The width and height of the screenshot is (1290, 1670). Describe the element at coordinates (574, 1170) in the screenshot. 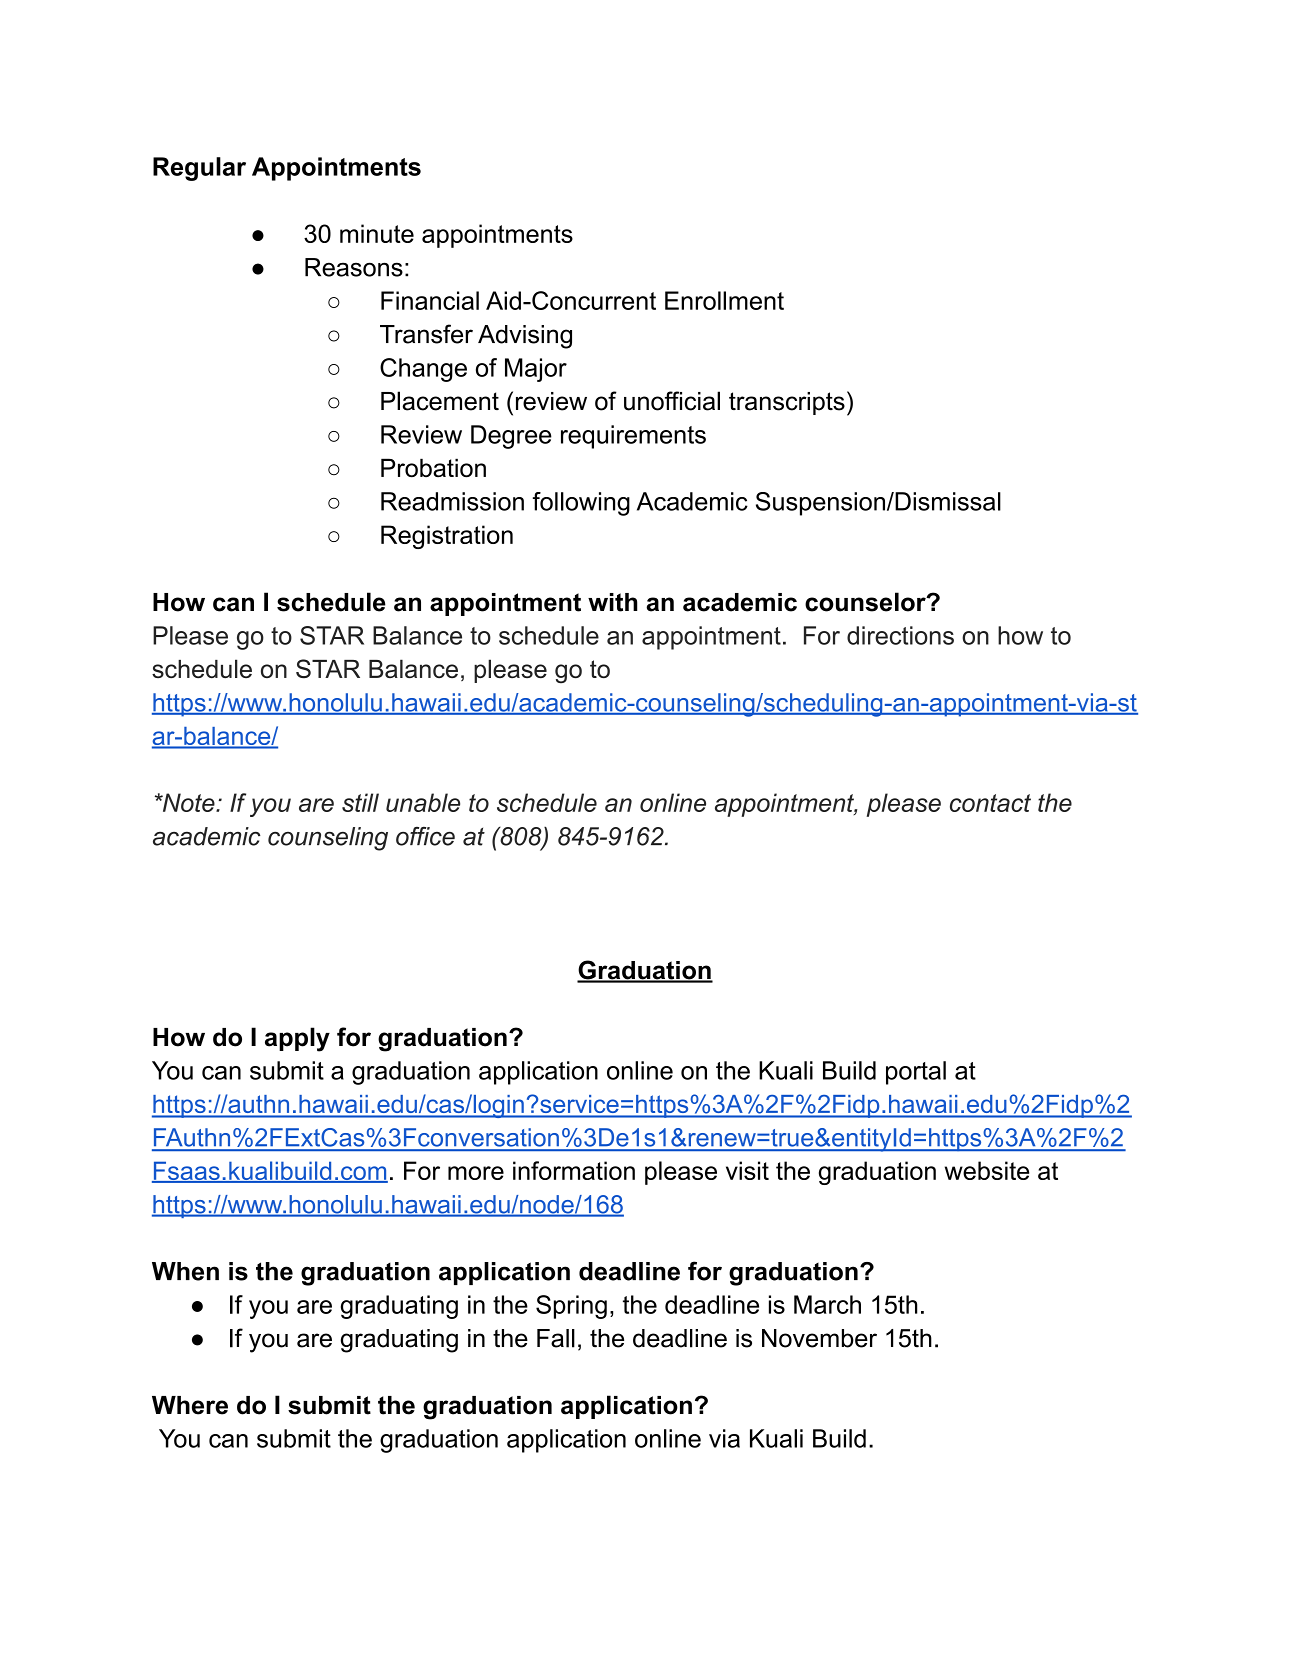

I see `information` at that location.
